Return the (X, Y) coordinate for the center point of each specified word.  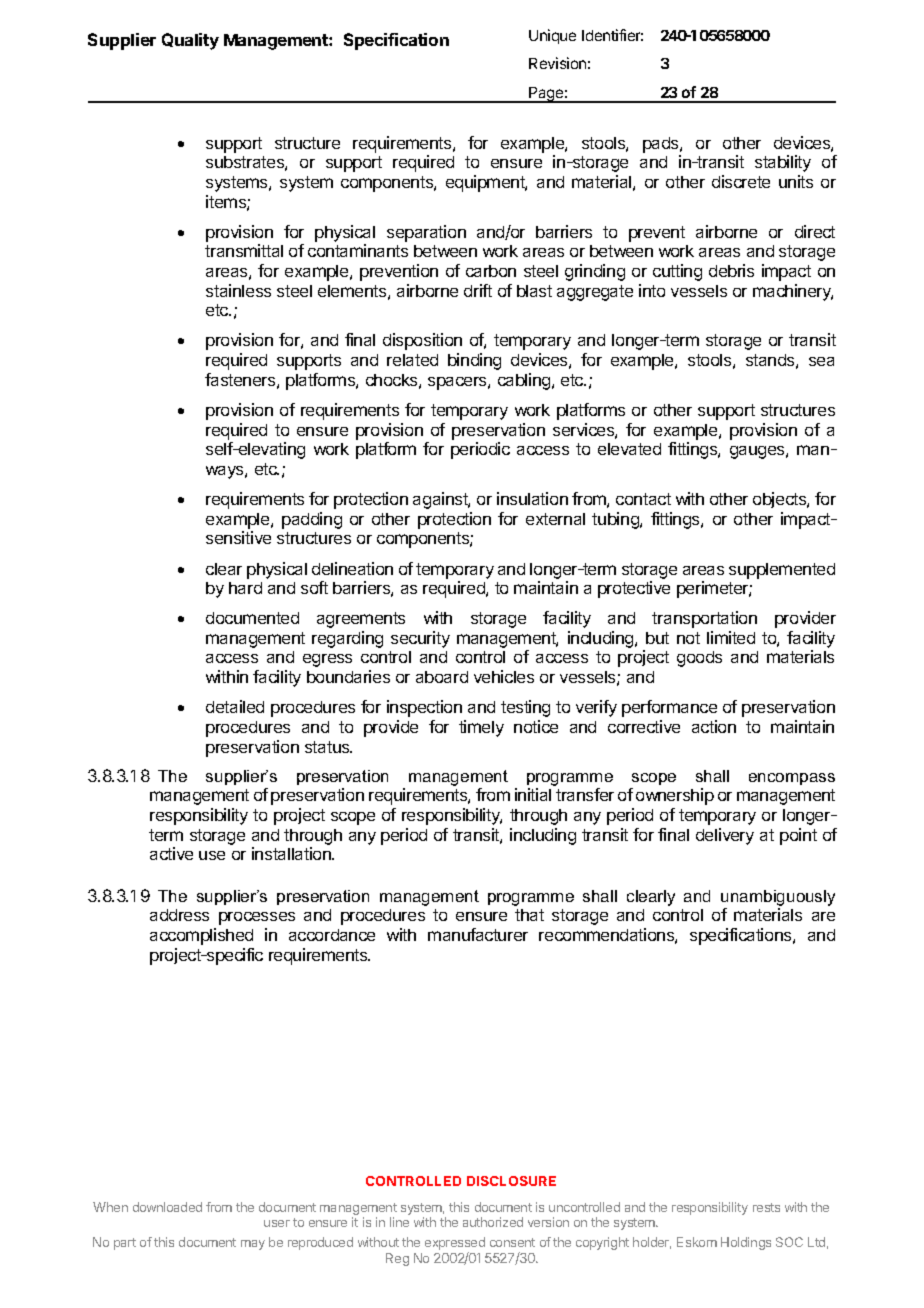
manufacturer (478, 934)
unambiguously (778, 898)
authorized (493, 1222)
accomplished (201, 936)
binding (474, 361)
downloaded (167, 1207)
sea (821, 361)
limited (731, 637)
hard (245, 588)
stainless (238, 290)
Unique (552, 36)
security (420, 639)
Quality (190, 41)
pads (662, 145)
